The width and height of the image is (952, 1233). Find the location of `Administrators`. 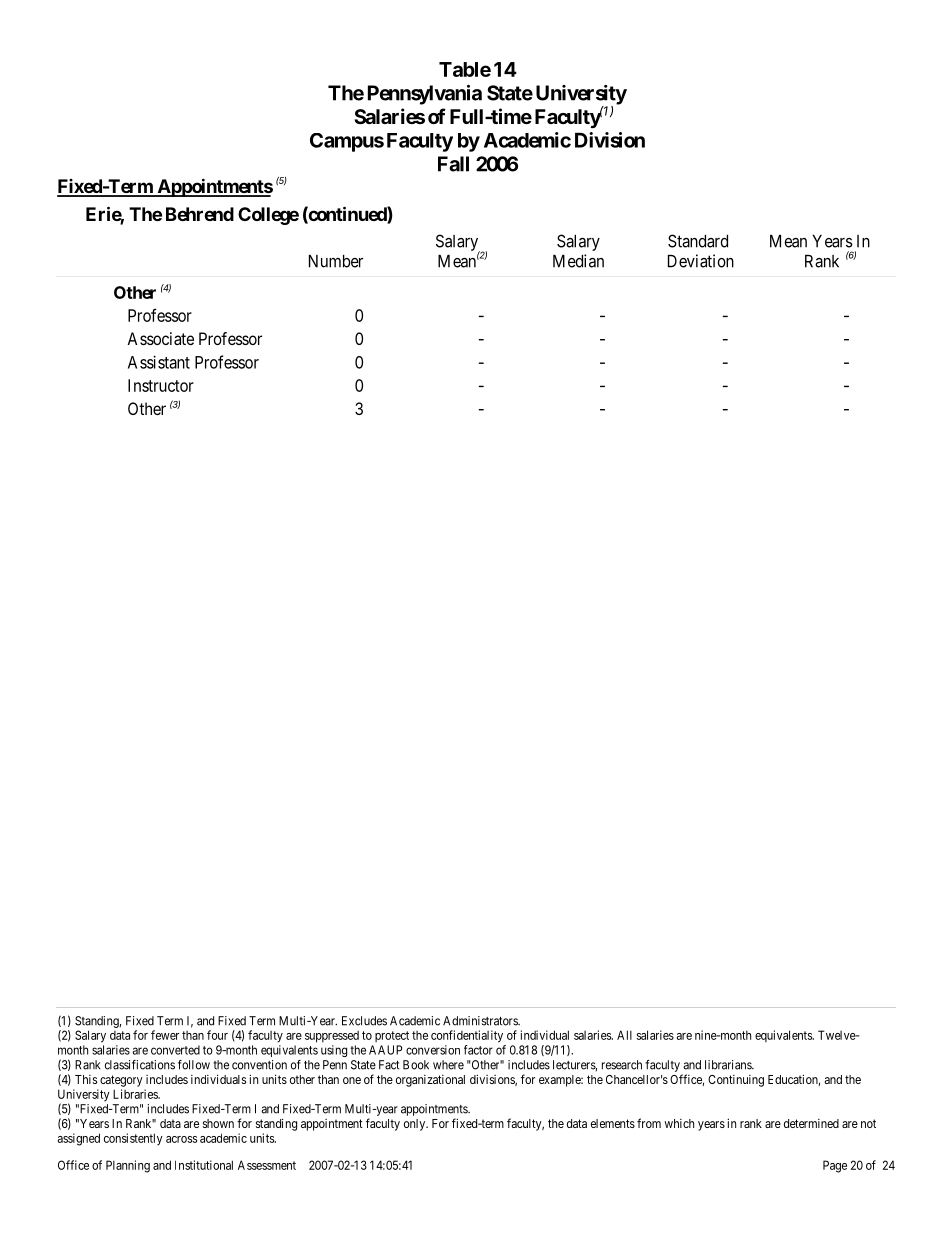

Administrators is located at coordinates (481, 1021).
